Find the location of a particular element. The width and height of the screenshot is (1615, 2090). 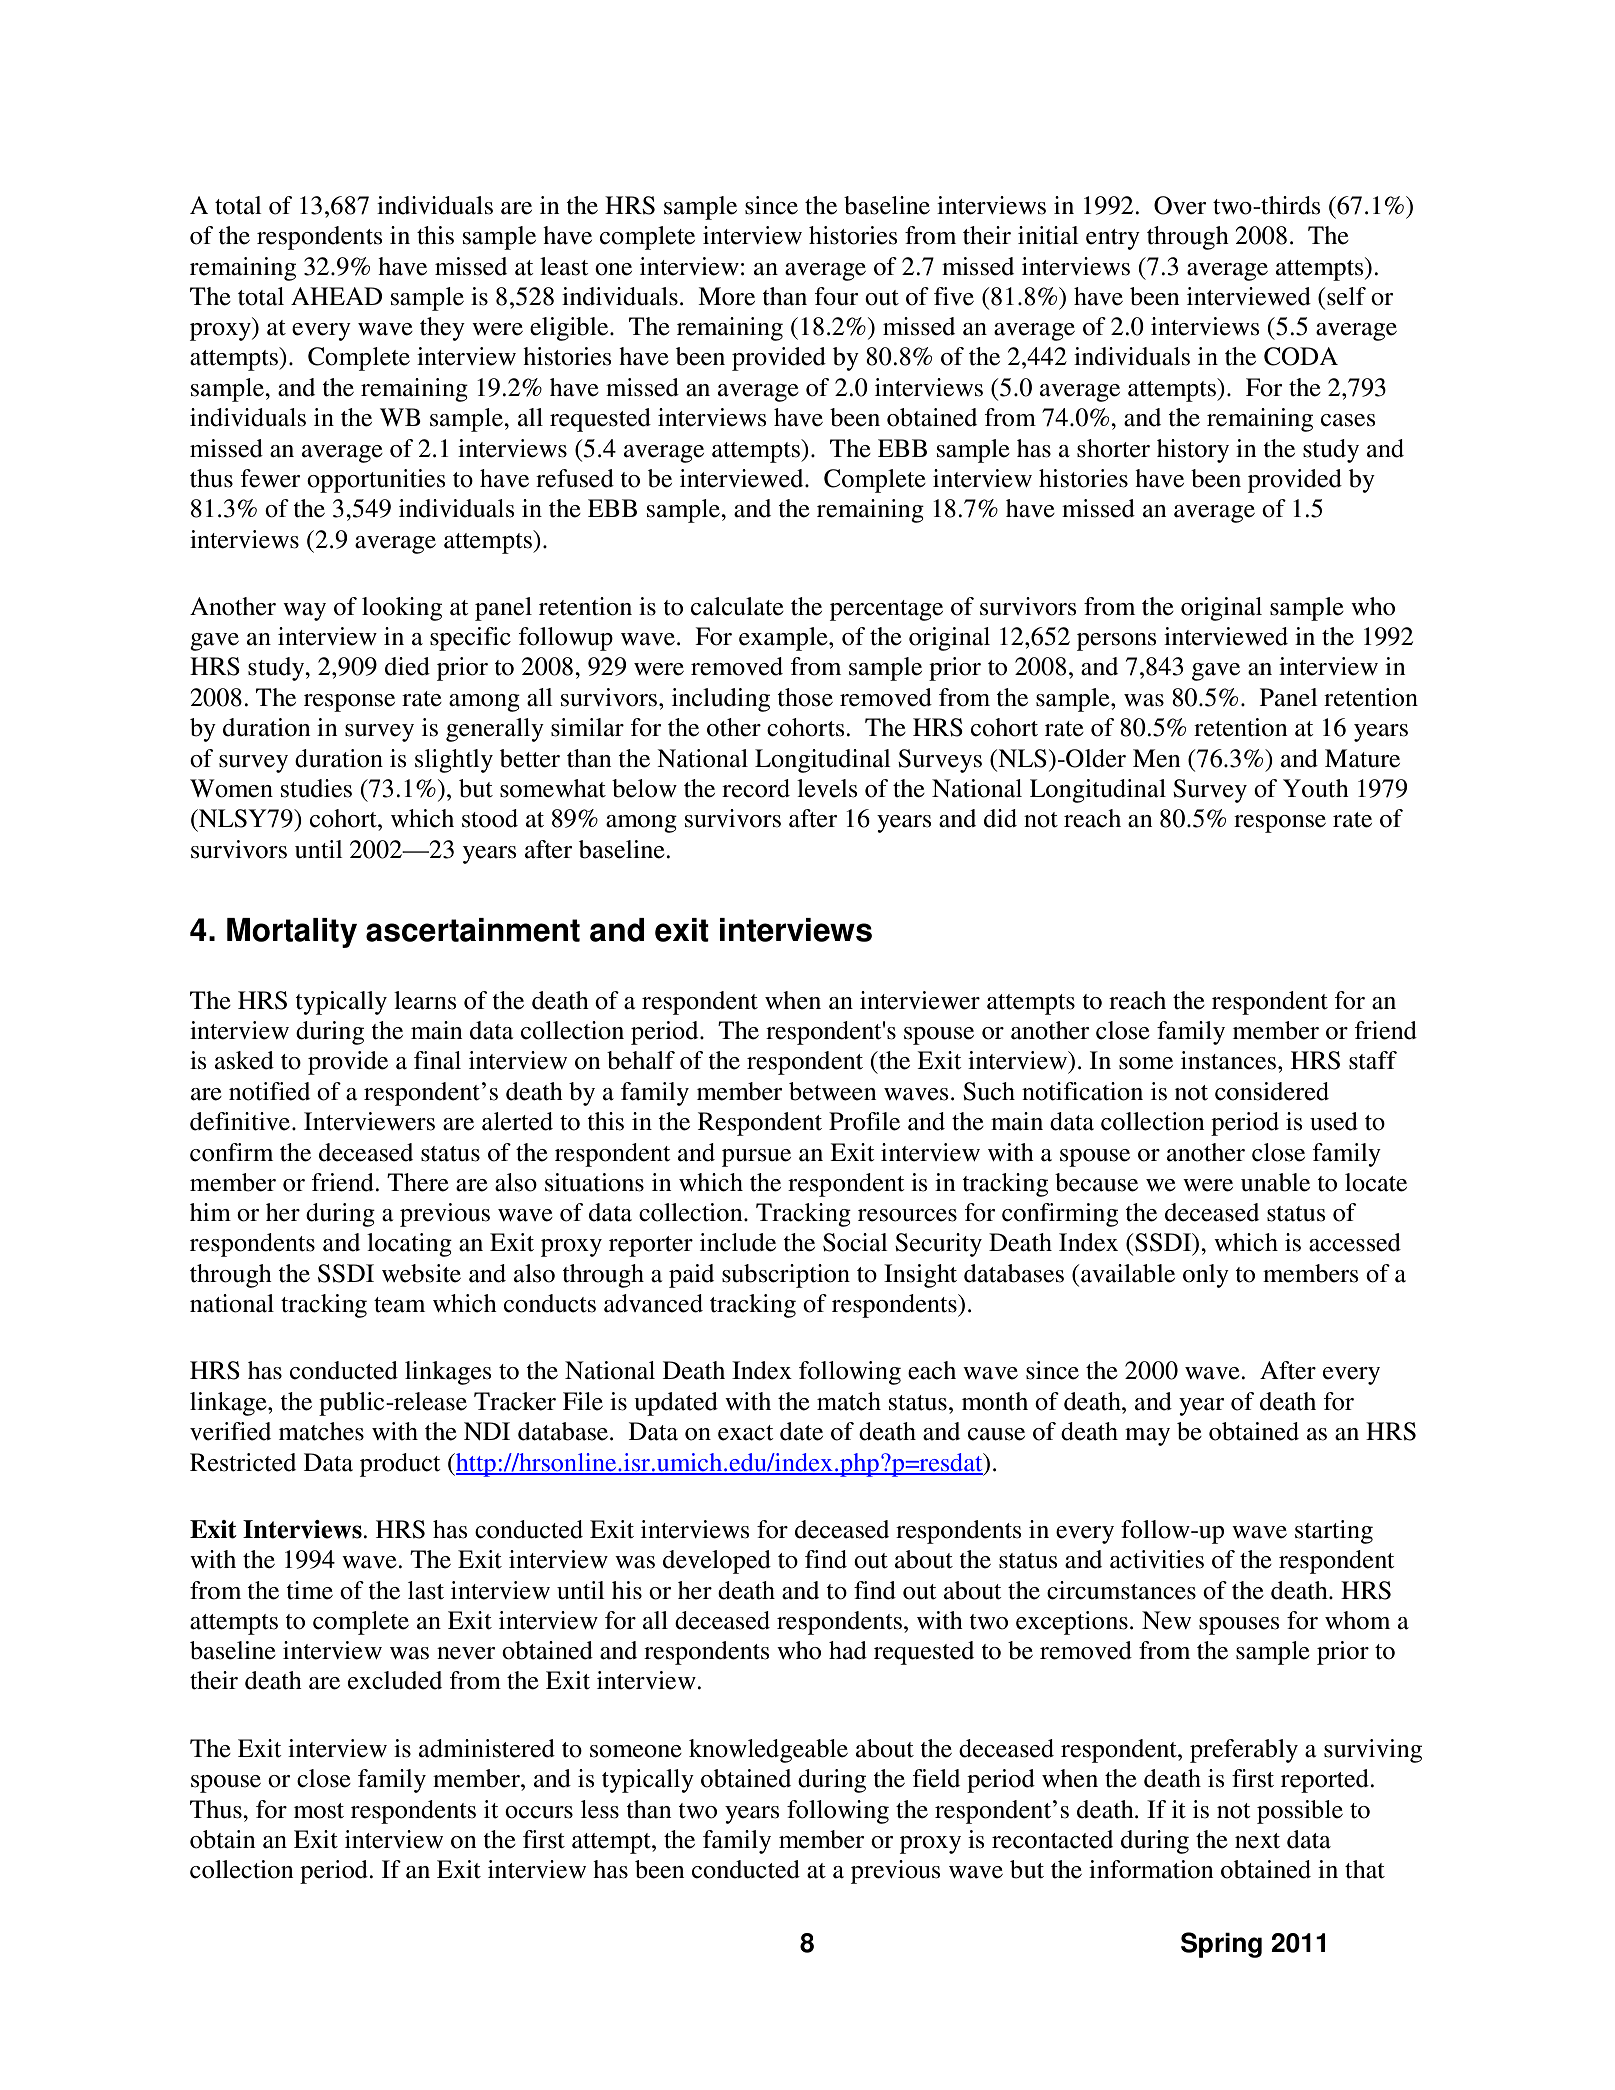

calculate is located at coordinates (737, 606).
